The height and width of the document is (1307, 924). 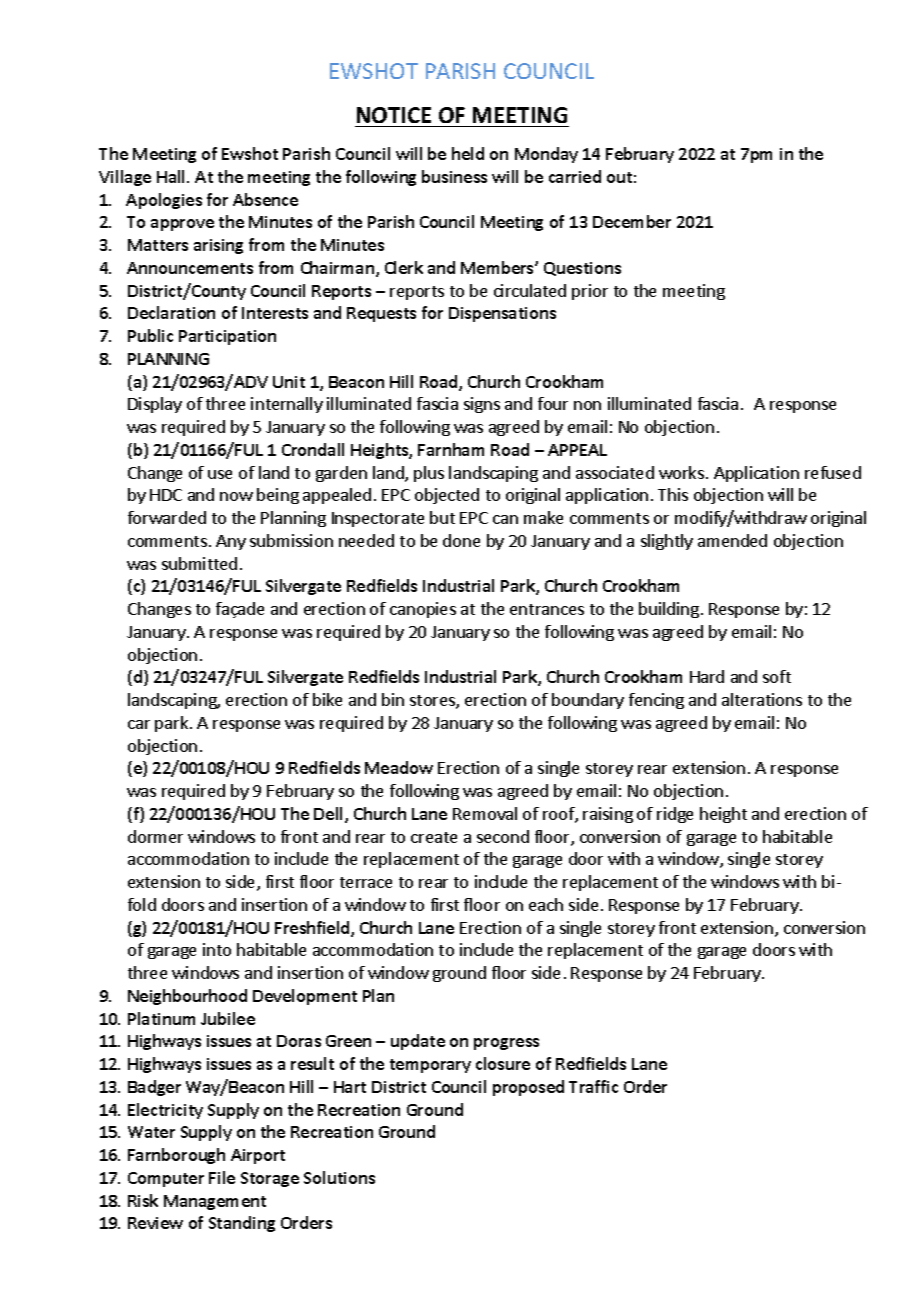 What do you see at coordinates (172, 176) in the document?
I see `Hall` at bounding box center [172, 176].
